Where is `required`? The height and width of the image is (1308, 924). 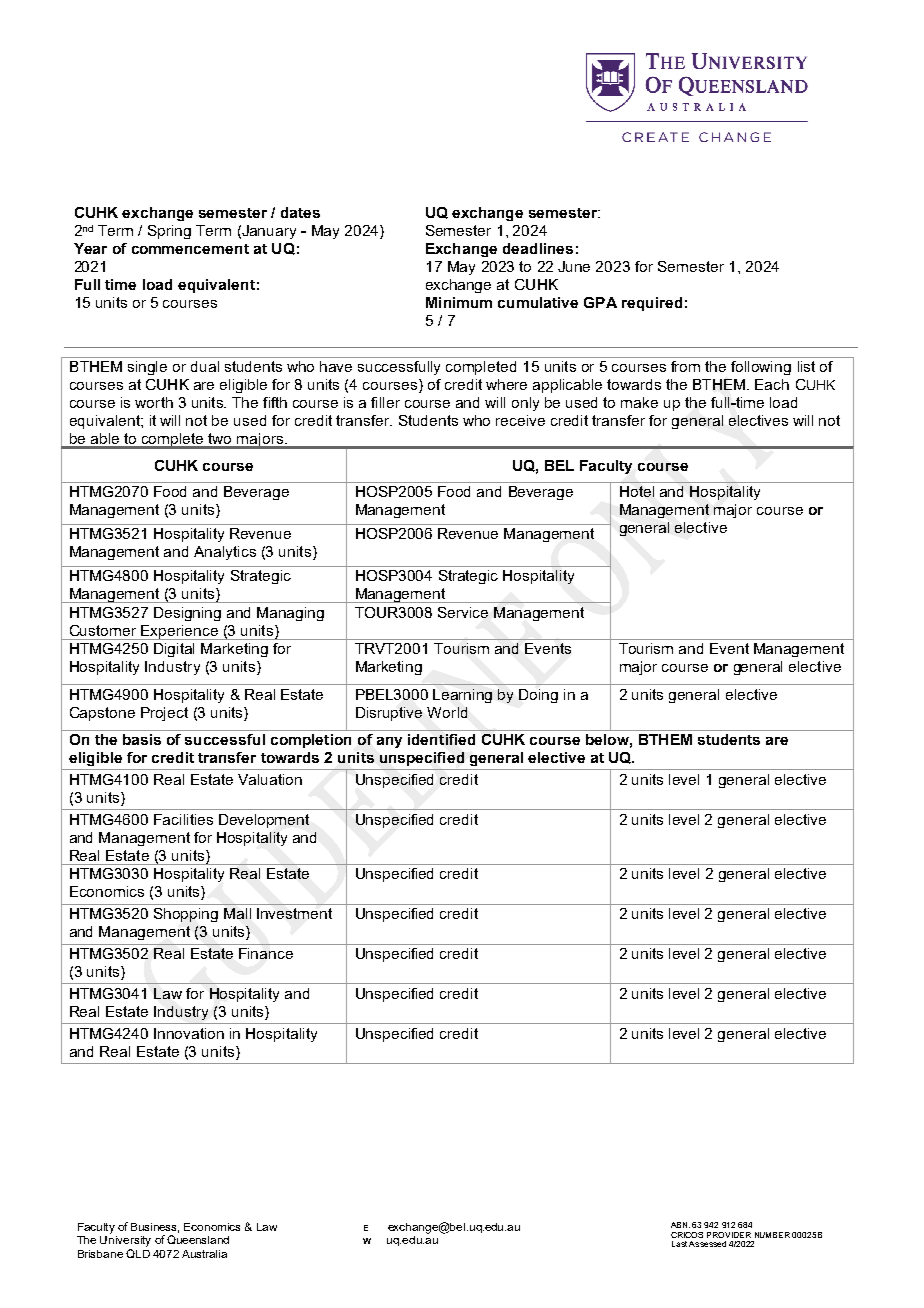 required is located at coordinates (652, 304).
